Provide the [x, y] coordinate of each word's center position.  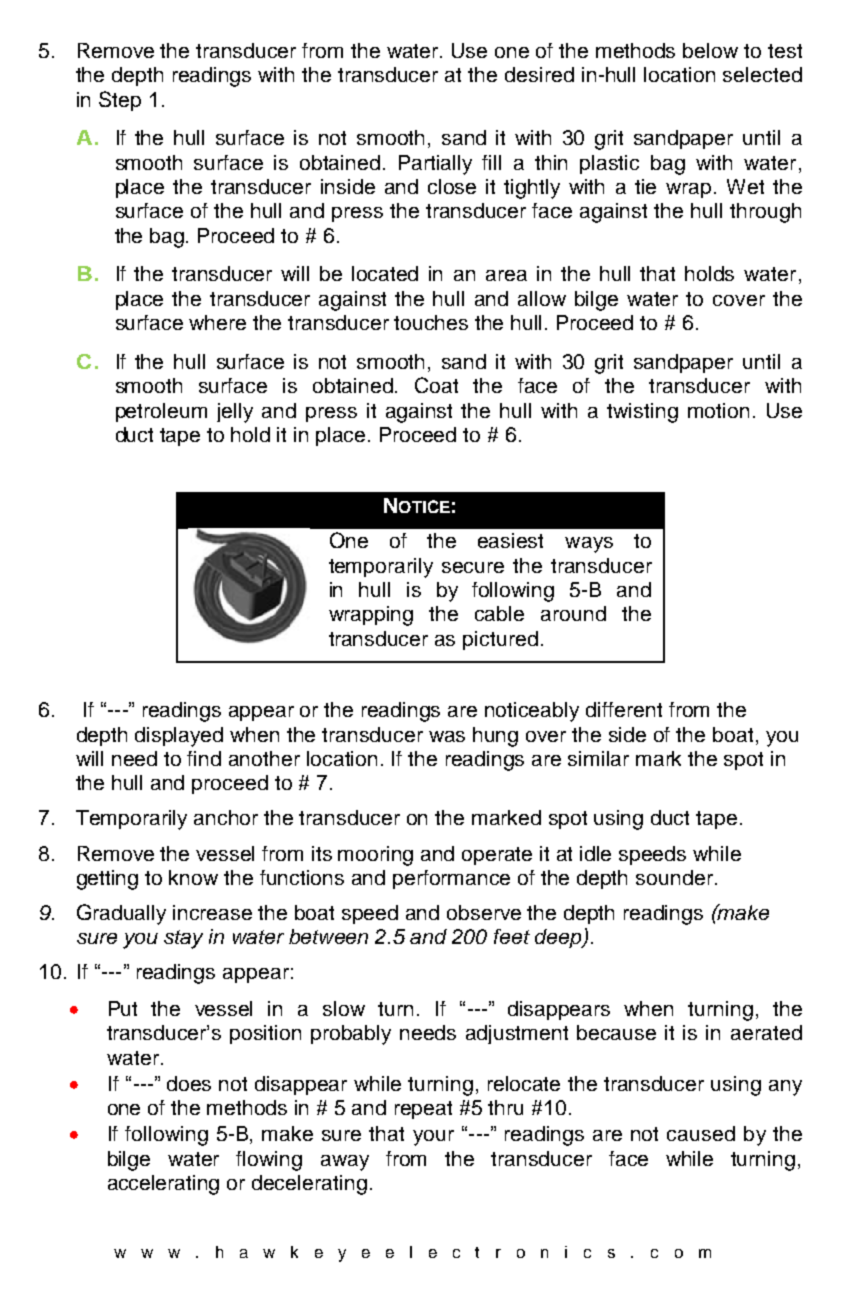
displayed [179, 737]
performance [451, 879]
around [573, 613]
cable [499, 613]
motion [718, 410]
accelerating [163, 1185]
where [217, 322]
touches [431, 322]
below [710, 50]
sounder [674, 877]
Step [120, 101]
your [433, 1138]
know [193, 877]
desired [539, 74]
